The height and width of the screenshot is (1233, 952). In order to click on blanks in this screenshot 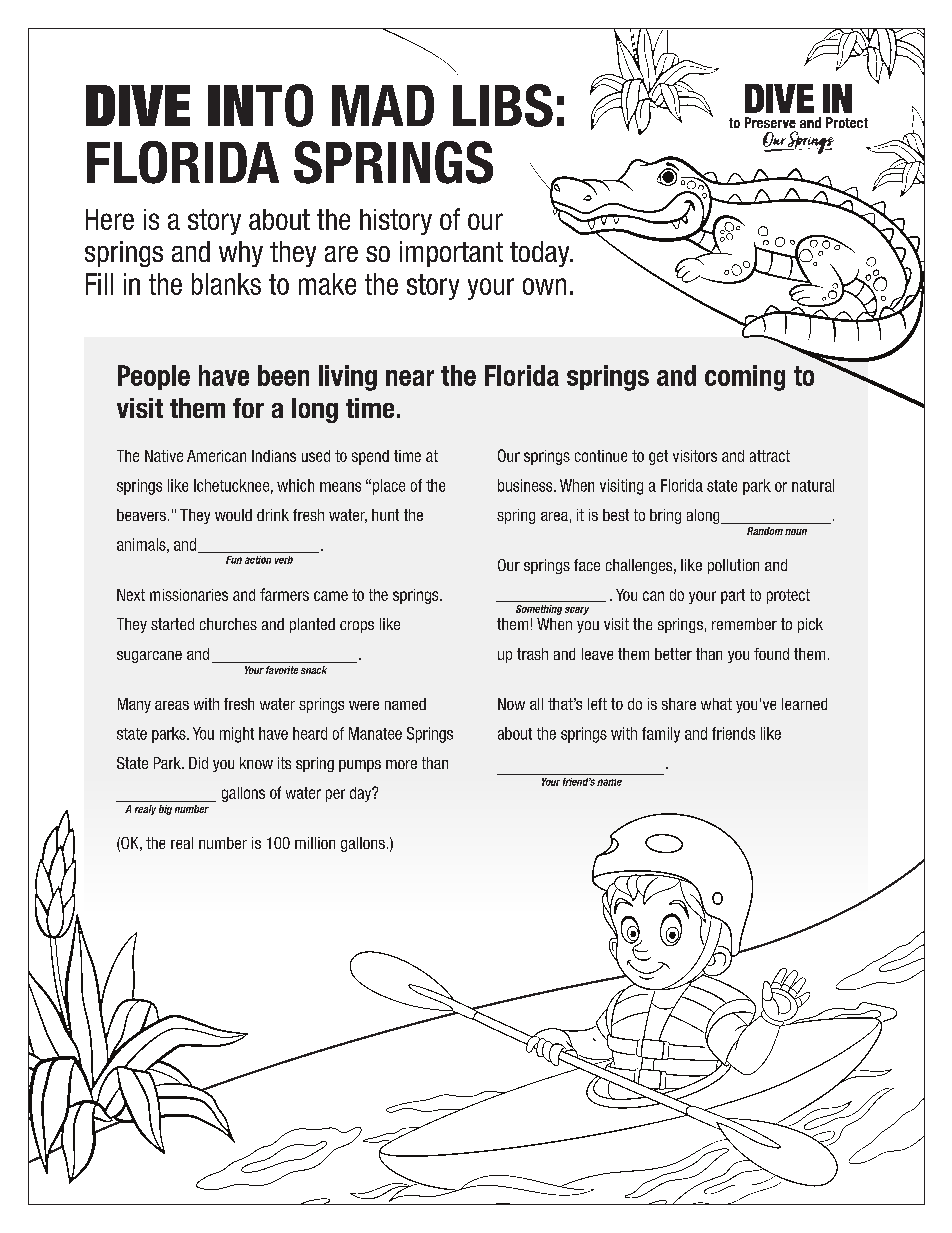, I will do `click(226, 284)`.
